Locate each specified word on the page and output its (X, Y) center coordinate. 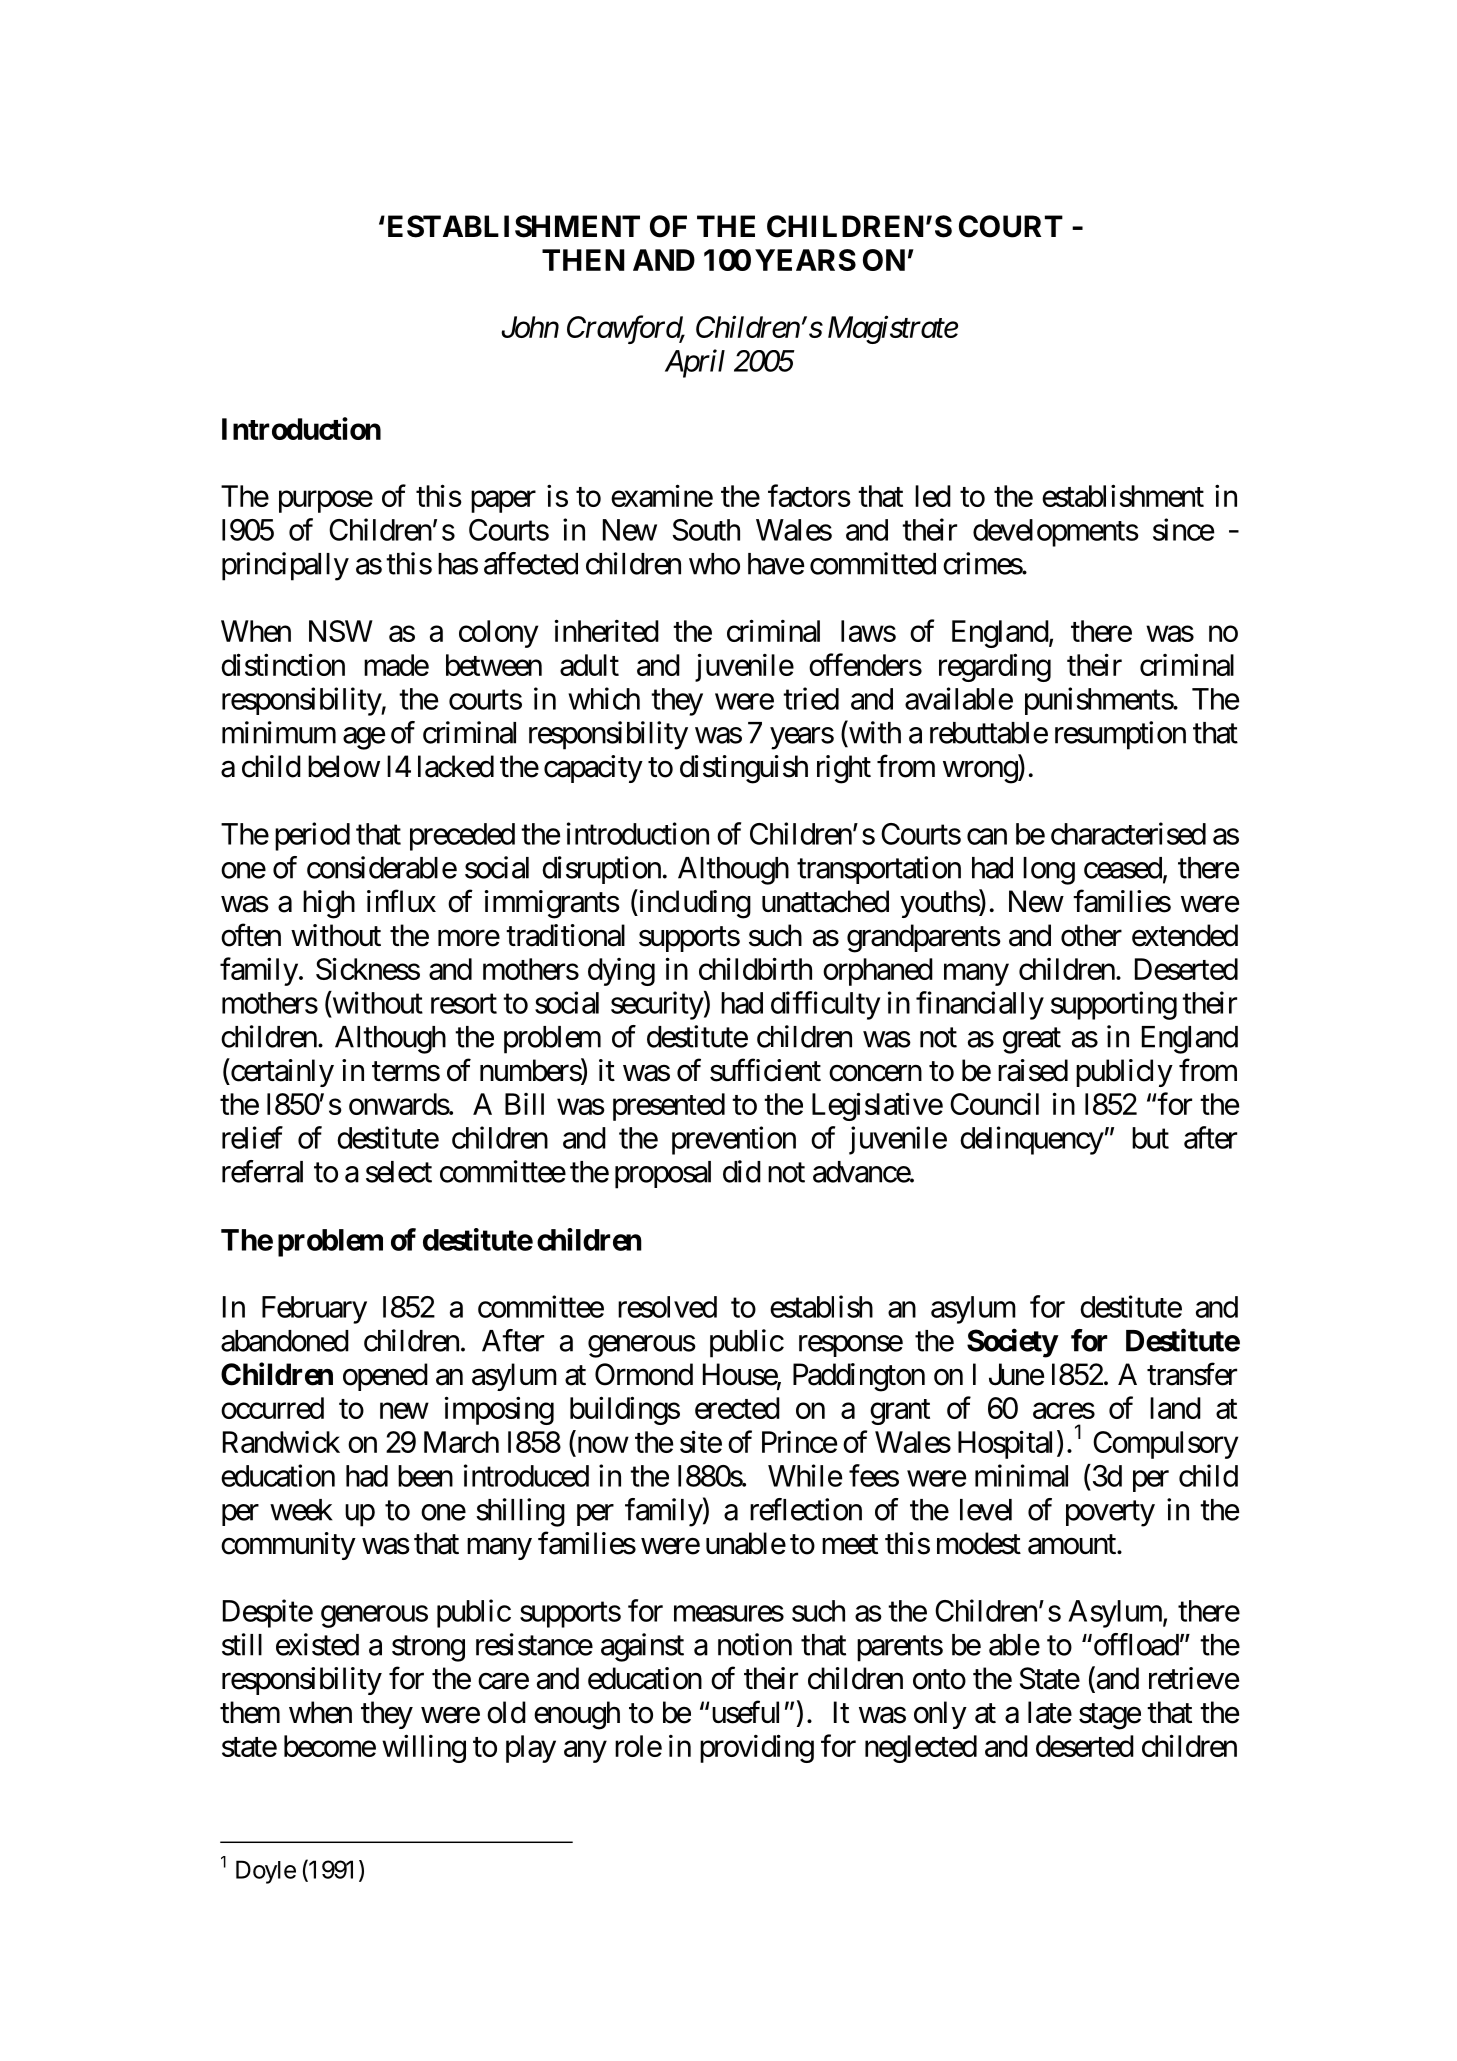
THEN (583, 260)
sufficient (765, 1070)
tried (811, 698)
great (1032, 1041)
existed (317, 1644)
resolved (667, 1307)
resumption (1120, 735)
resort (464, 1004)
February (314, 1310)
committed (873, 563)
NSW (341, 631)
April (695, 363)
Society (1012, 1343)
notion (755, 1644)
